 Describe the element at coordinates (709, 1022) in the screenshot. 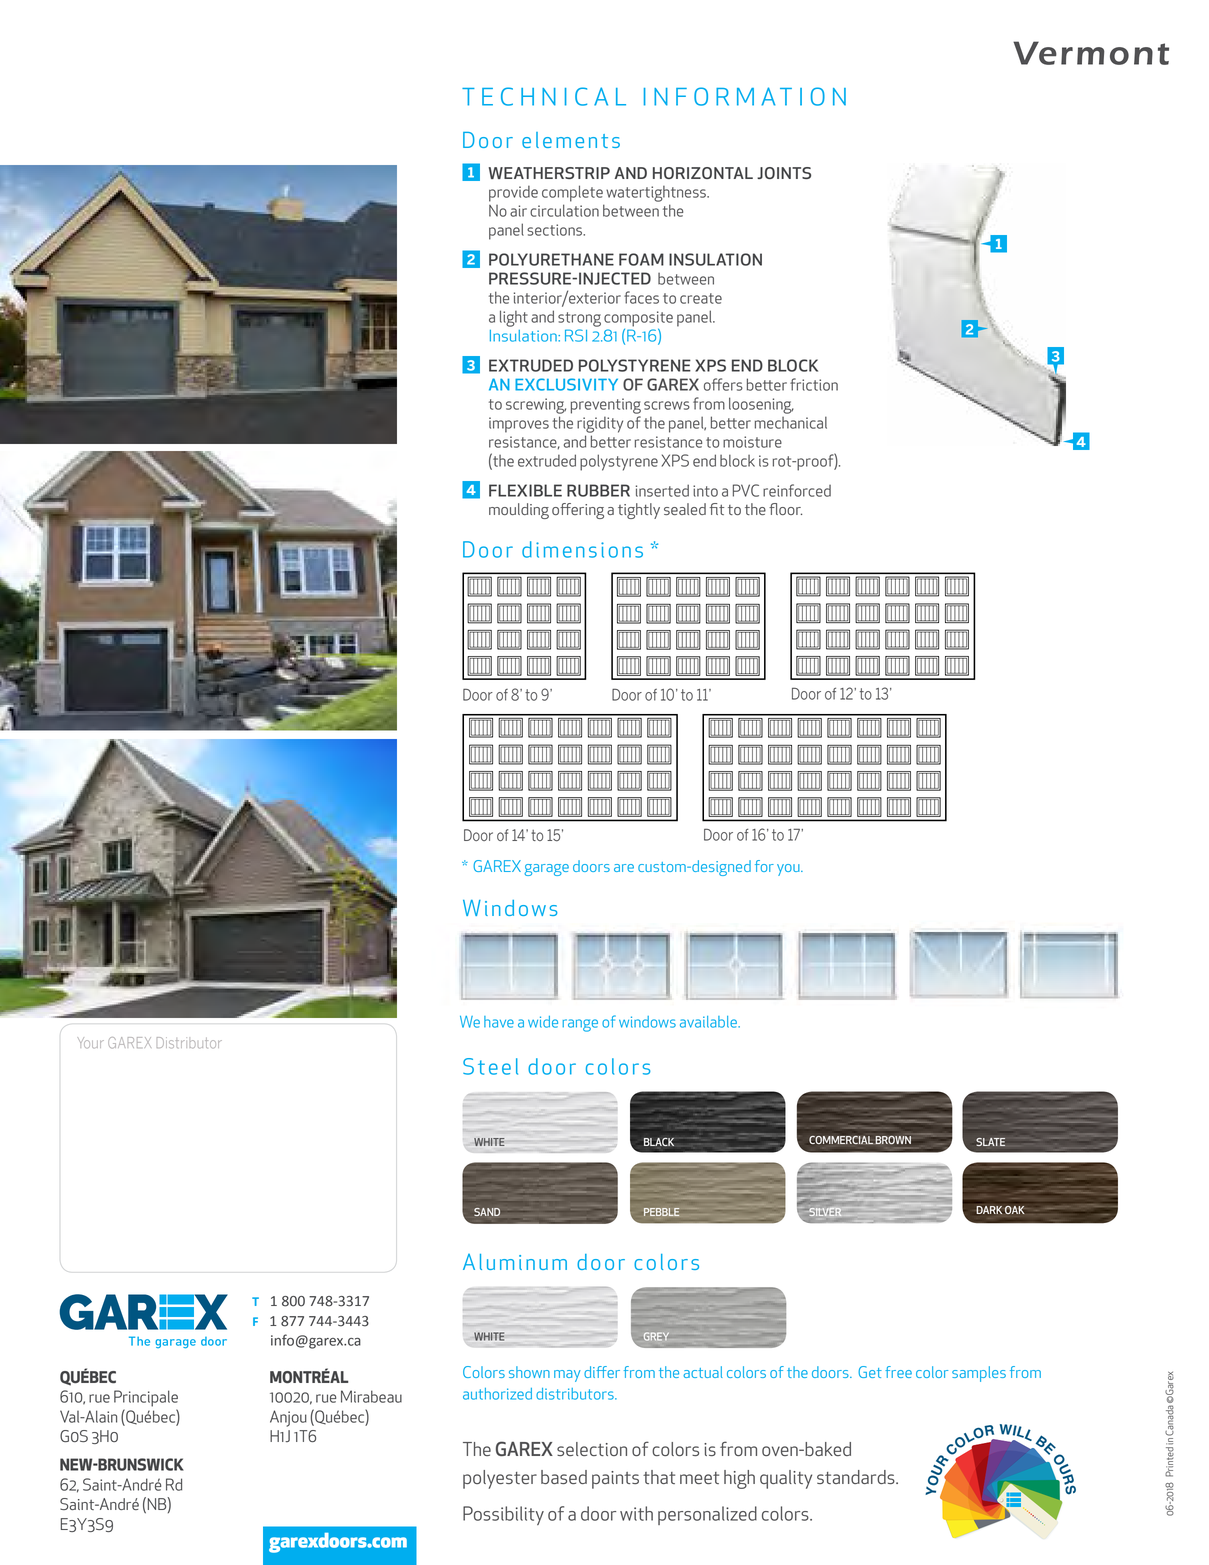

I see `available` at that location.
